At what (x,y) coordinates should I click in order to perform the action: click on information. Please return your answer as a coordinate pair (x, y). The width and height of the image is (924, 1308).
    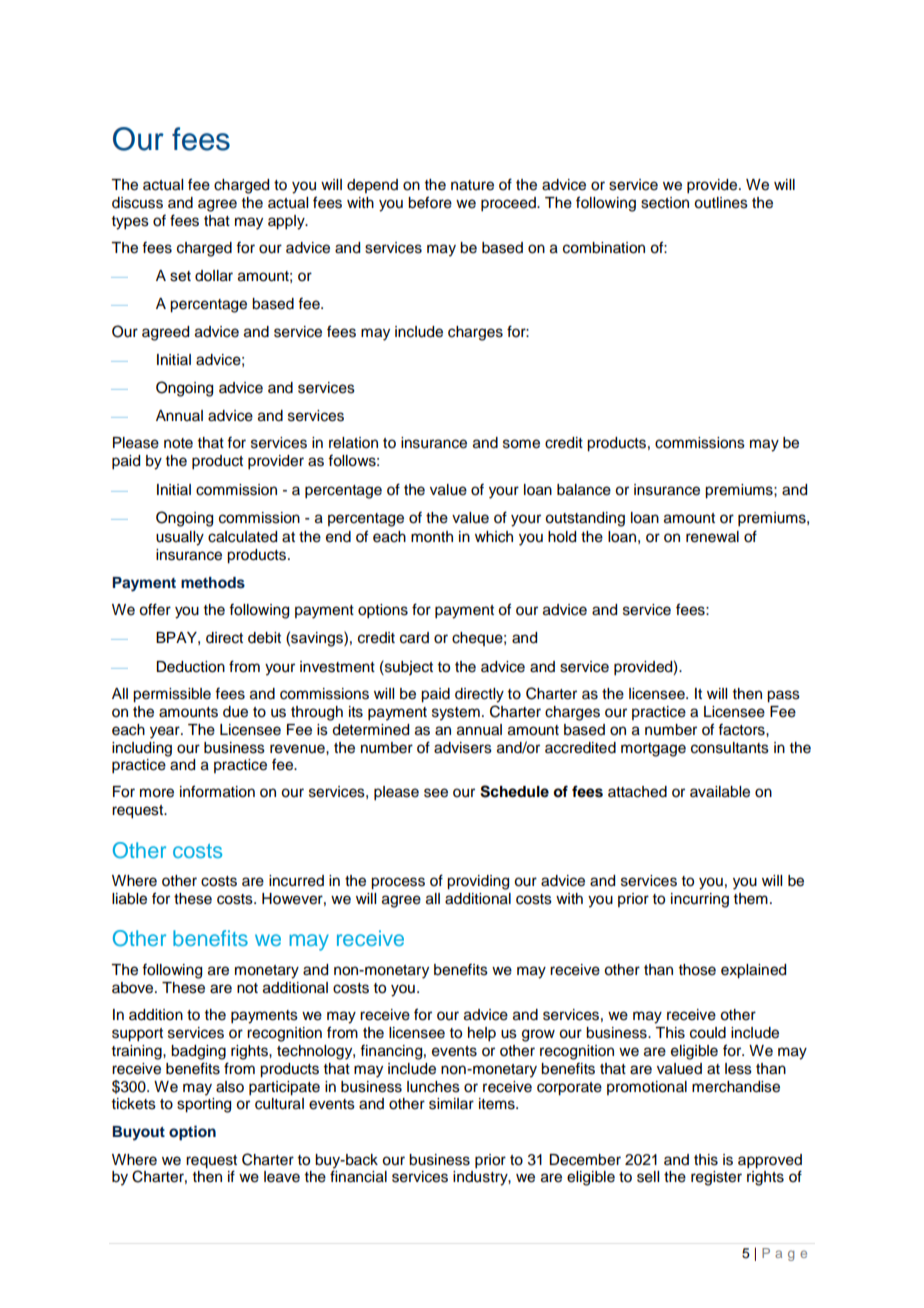
    Looking at the image, I should click on (217, 791).
